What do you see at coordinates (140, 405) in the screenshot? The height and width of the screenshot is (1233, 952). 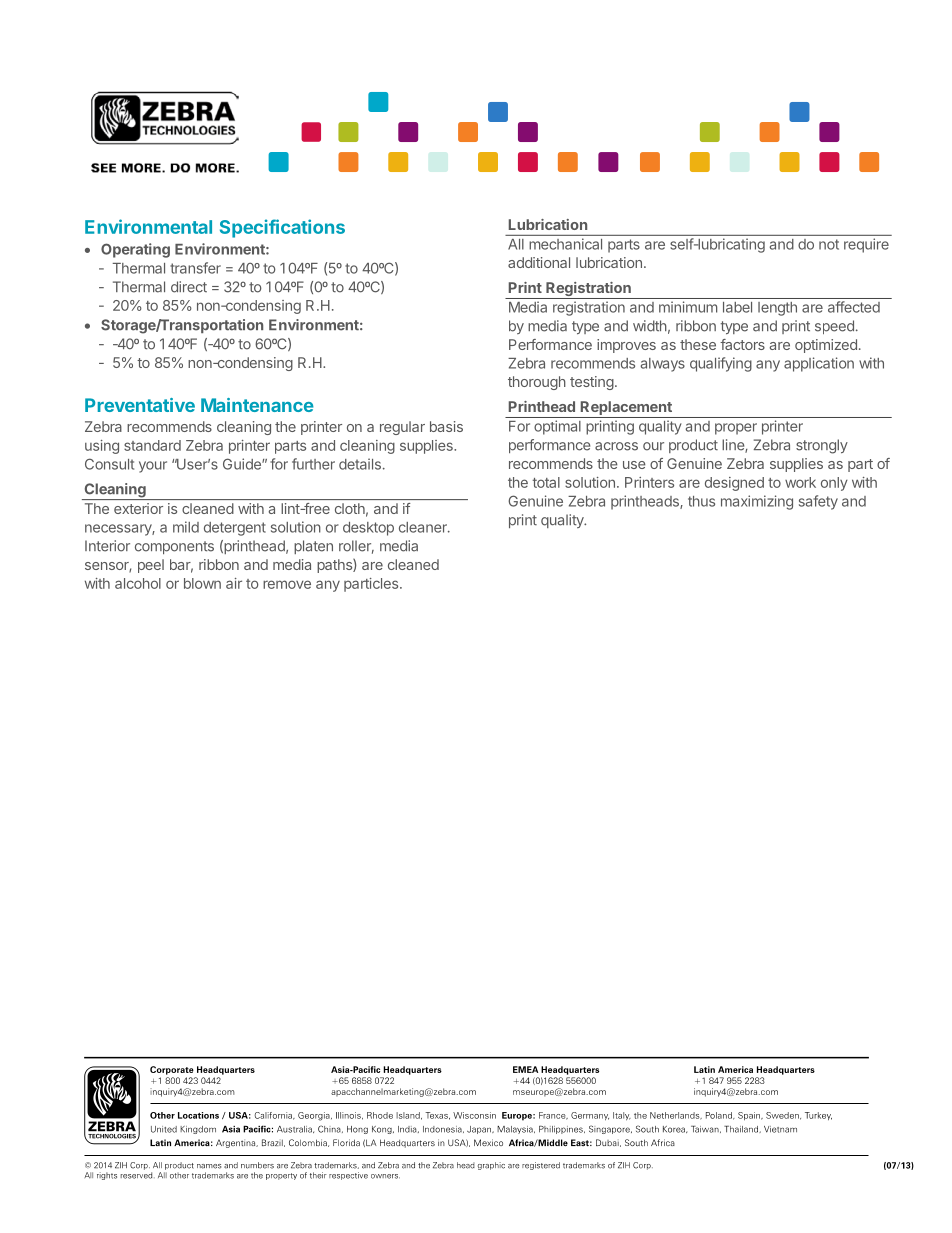 I see `Preventative` at bounding box center [140, 405].
